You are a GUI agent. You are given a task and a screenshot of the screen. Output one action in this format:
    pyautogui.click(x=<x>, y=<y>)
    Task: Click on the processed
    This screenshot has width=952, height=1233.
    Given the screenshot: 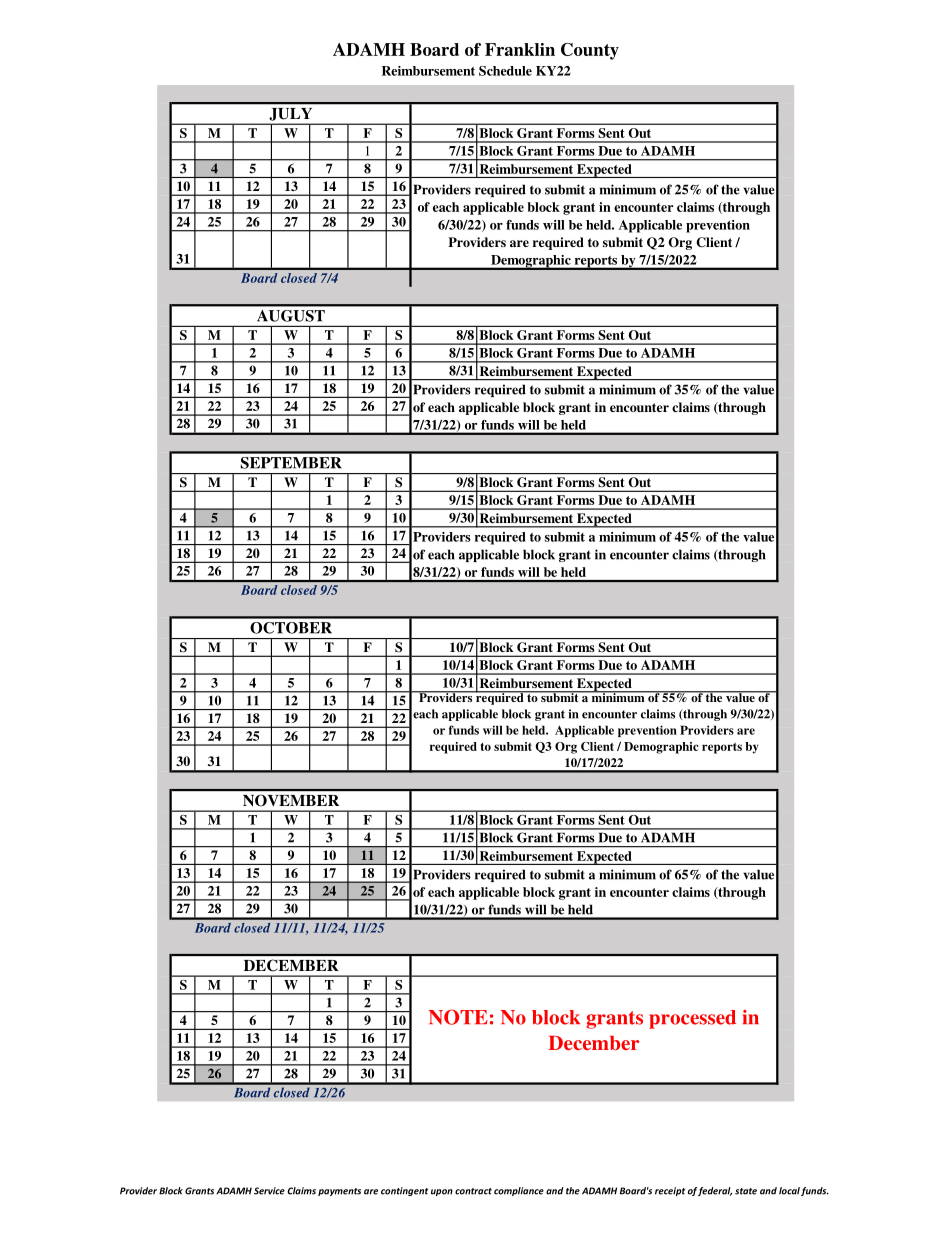 What is the action you would take?
    pyautogui.click(x=692, y=1019)
